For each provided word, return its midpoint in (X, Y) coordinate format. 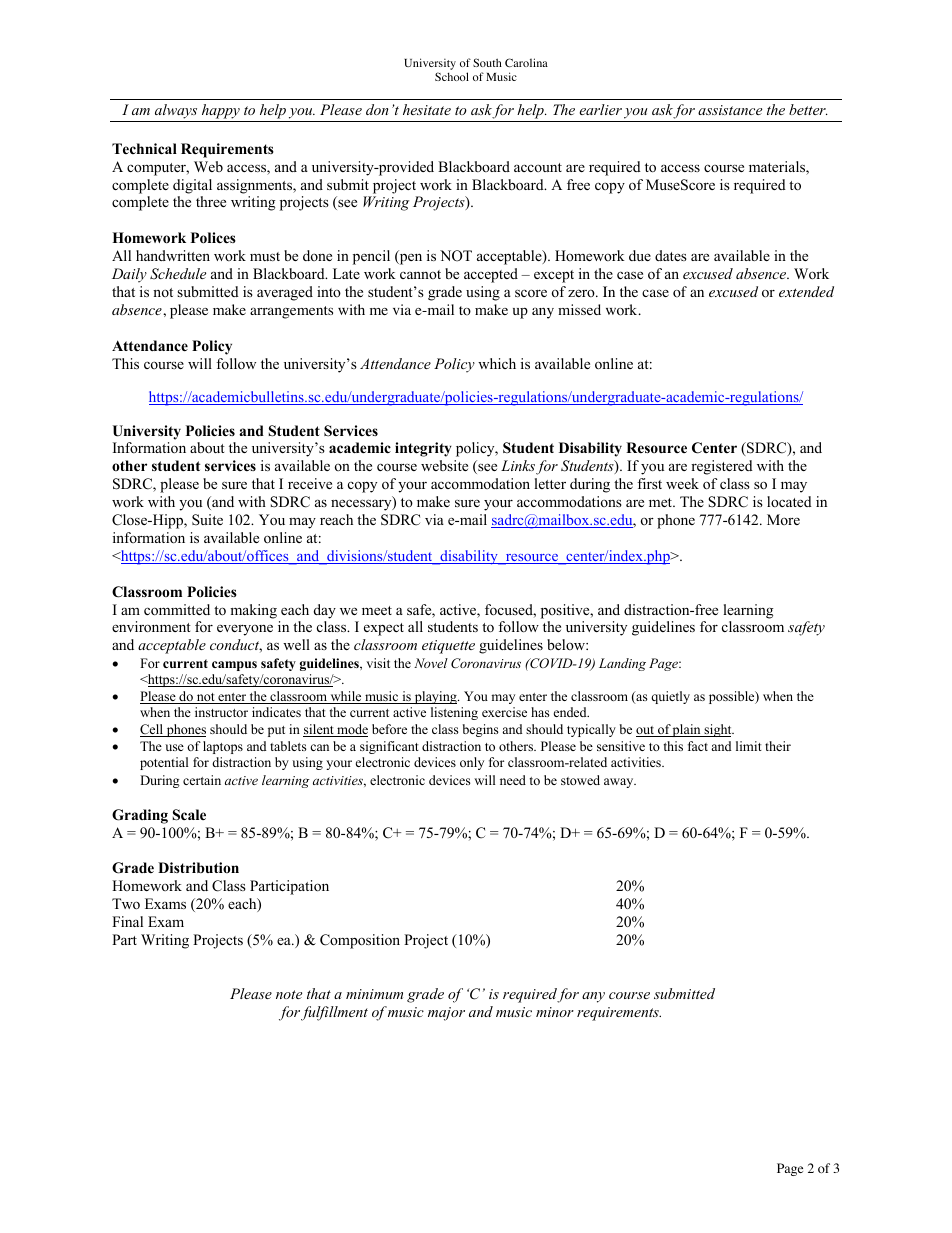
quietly (670, 697)
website (444, 465)
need (513, 780)
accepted (491, 275)
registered (722, 467)
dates (671, 255)
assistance (730, 110)
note (289, 994)
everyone (245, 630)
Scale (189, 815)
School (452, 76)
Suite (207, 519)
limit (749, 746)
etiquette (448, 647)
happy (221, 113)
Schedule (178, 274)
